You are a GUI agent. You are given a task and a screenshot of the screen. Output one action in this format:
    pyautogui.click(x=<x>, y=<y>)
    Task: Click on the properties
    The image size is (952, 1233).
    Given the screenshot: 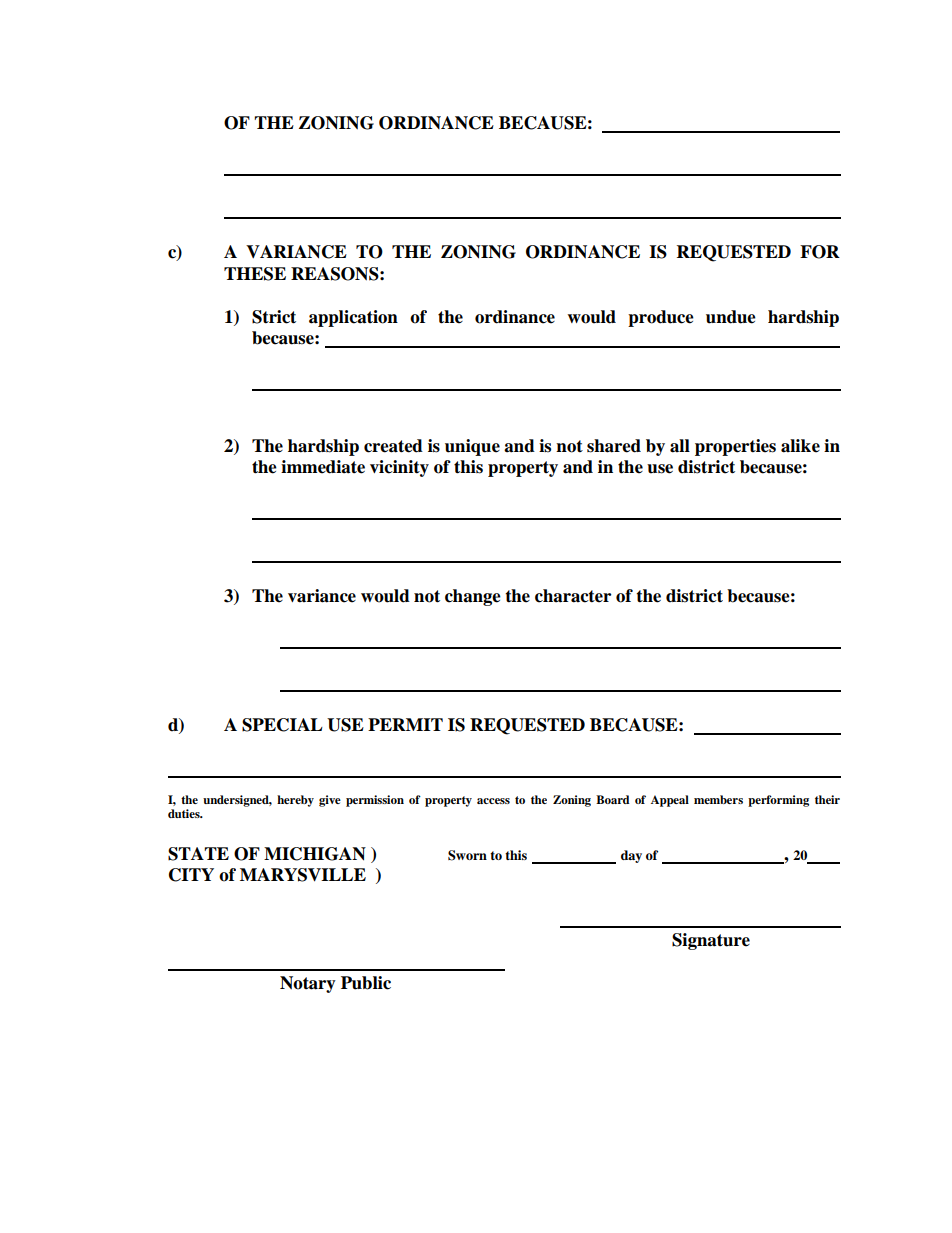 What is the action you would take?
    pyautogui.click(x=735, y=447)
